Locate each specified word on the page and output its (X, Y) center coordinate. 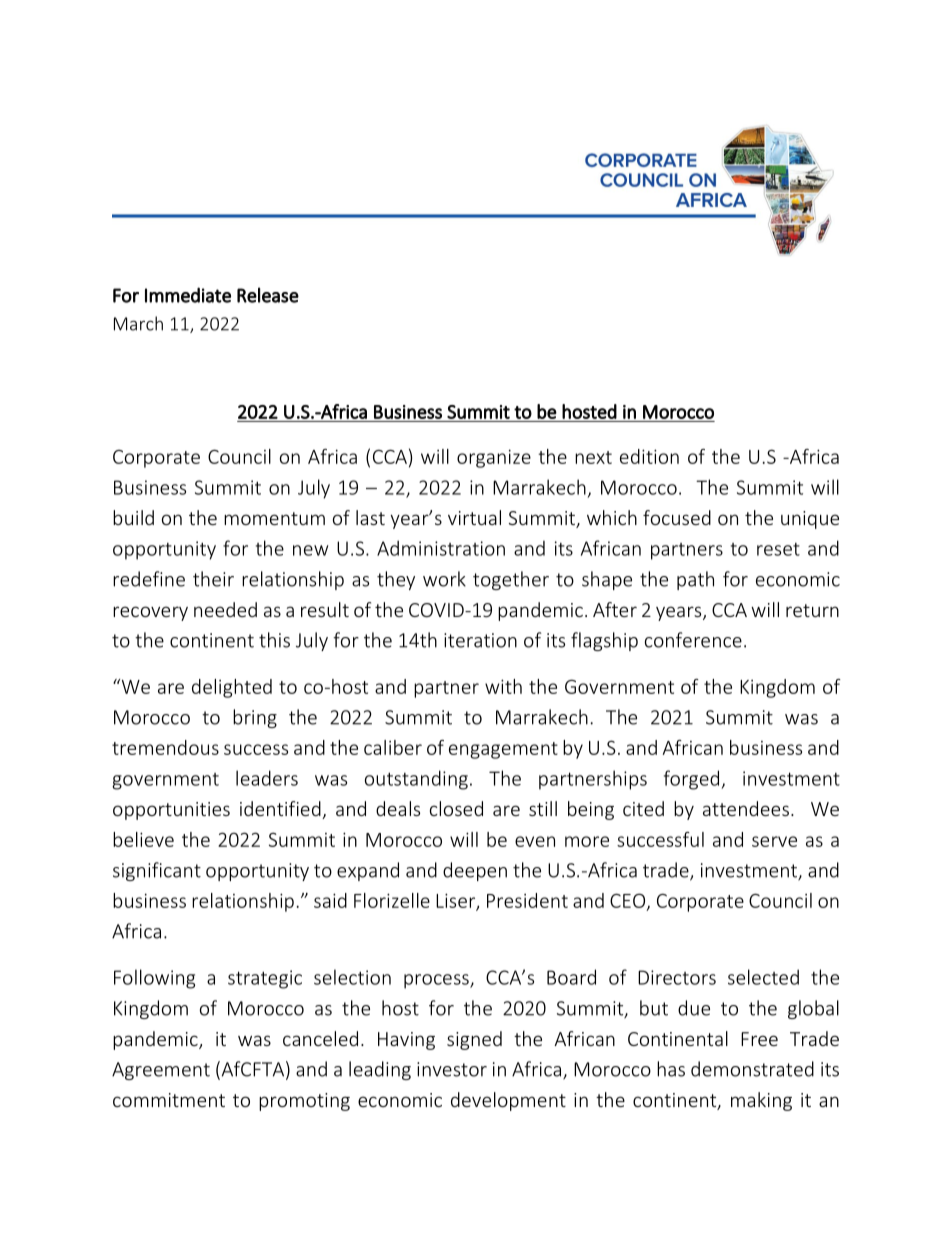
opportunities (171, 811)
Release (268, 295)
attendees (746, 808)
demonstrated (752, 1069)
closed (456, 808)
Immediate (188, 295)
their (213, 579)
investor (452, 1069)
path (695, 580)
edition (649, 456)
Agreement (161, 1071)
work (444, 579)
